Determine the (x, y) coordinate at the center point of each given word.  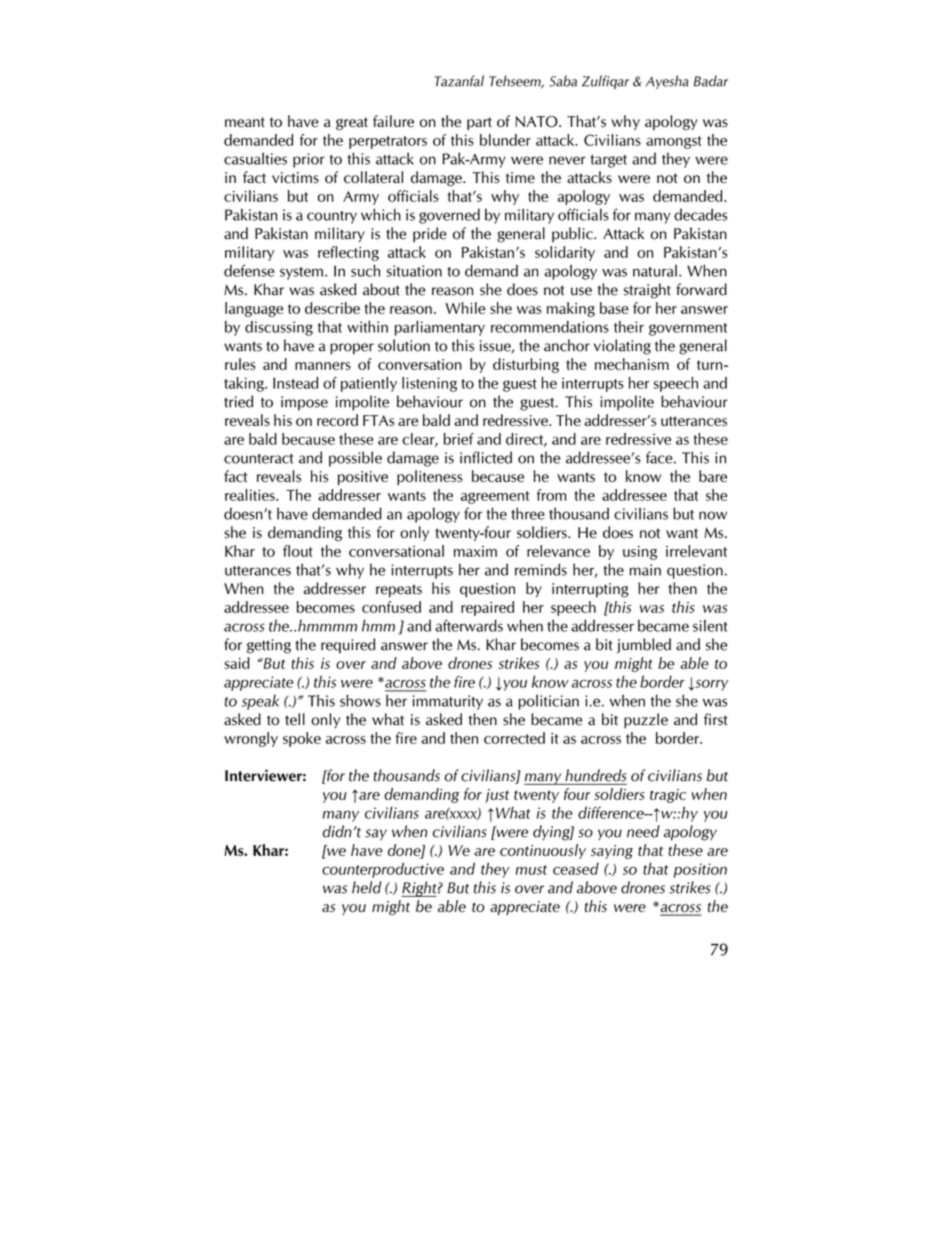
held (366, 887)
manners (323, 366)
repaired (487, 608)
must (531, 870)
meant (245, 122)
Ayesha (667, 82)
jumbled (644, 646)
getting (269, 646)
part (479, 123)
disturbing (526, 365)
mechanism (632, 364)
